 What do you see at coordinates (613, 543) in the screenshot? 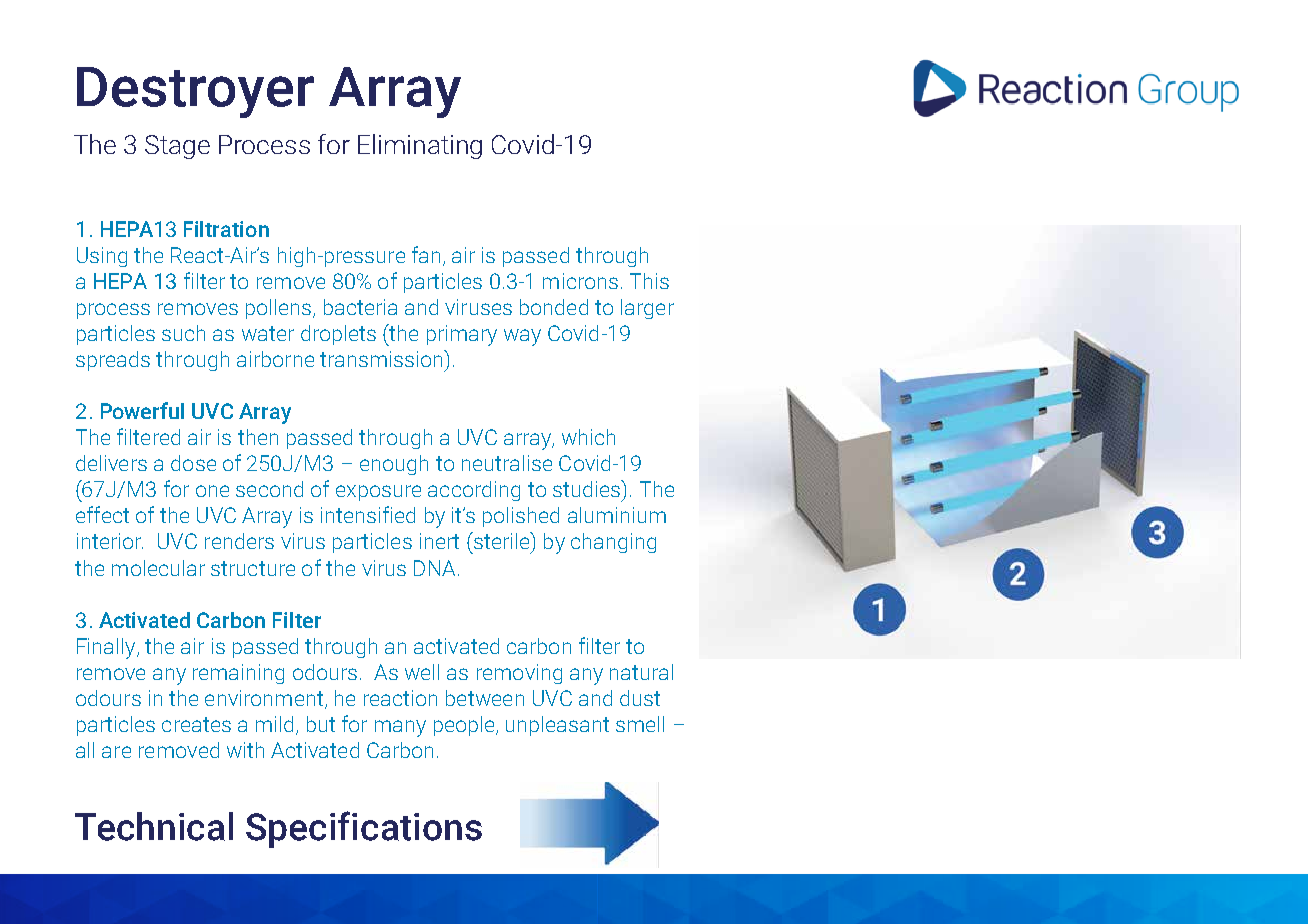
I see `changing` at bounding box center [613, 543].
